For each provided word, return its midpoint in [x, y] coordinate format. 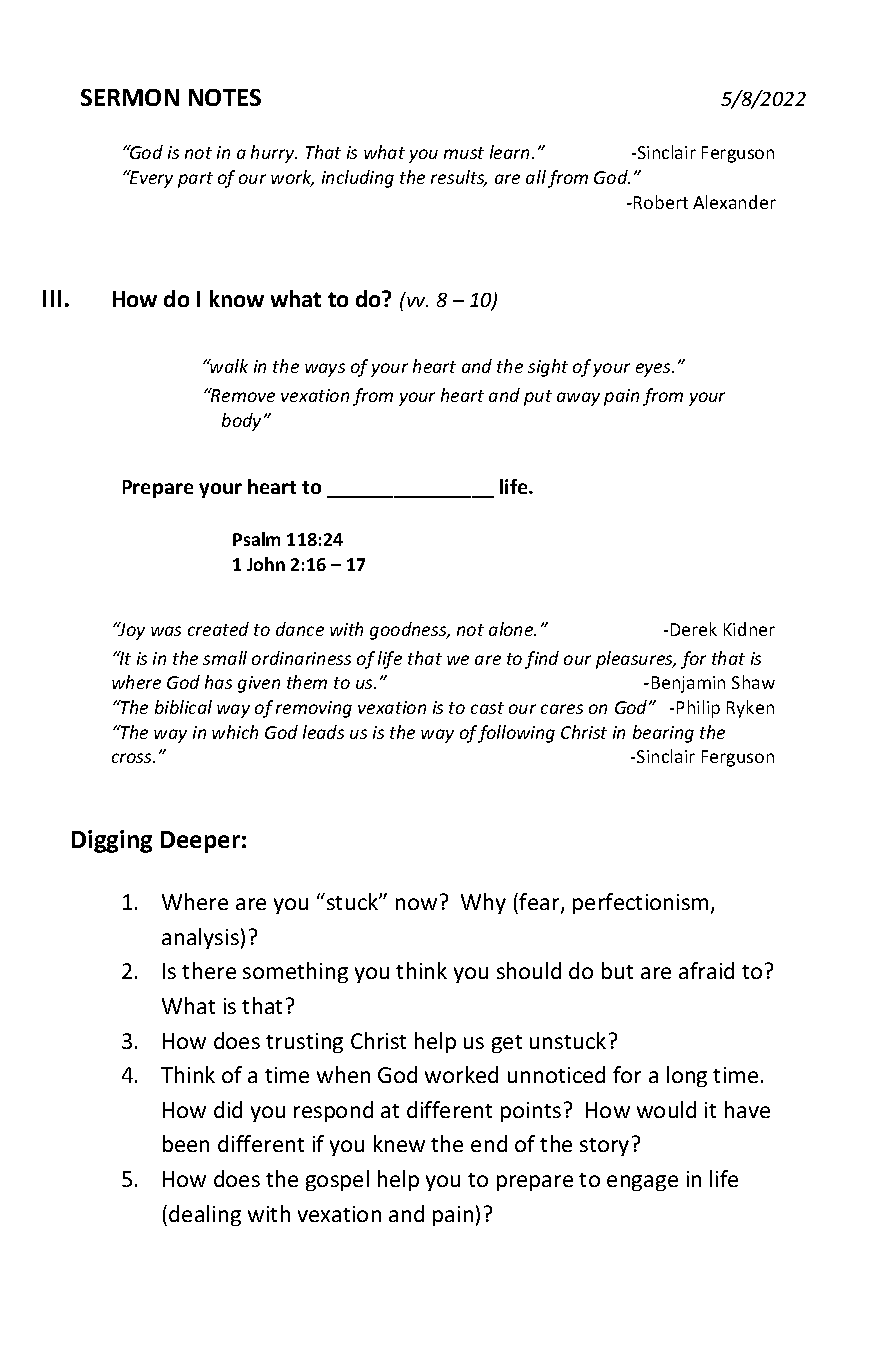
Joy [131, 631]
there [209, 970]
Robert [661, 202]
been [186, 1143]
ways [325, 370]
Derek [694, 629]
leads [323, 732]
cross [133, 758]
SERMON [130, 97]
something [295, 972]
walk [228, 366]
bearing [663, 734]
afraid [706, 970]
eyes [654, 370]
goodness [409, 631]
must [464, 153]
